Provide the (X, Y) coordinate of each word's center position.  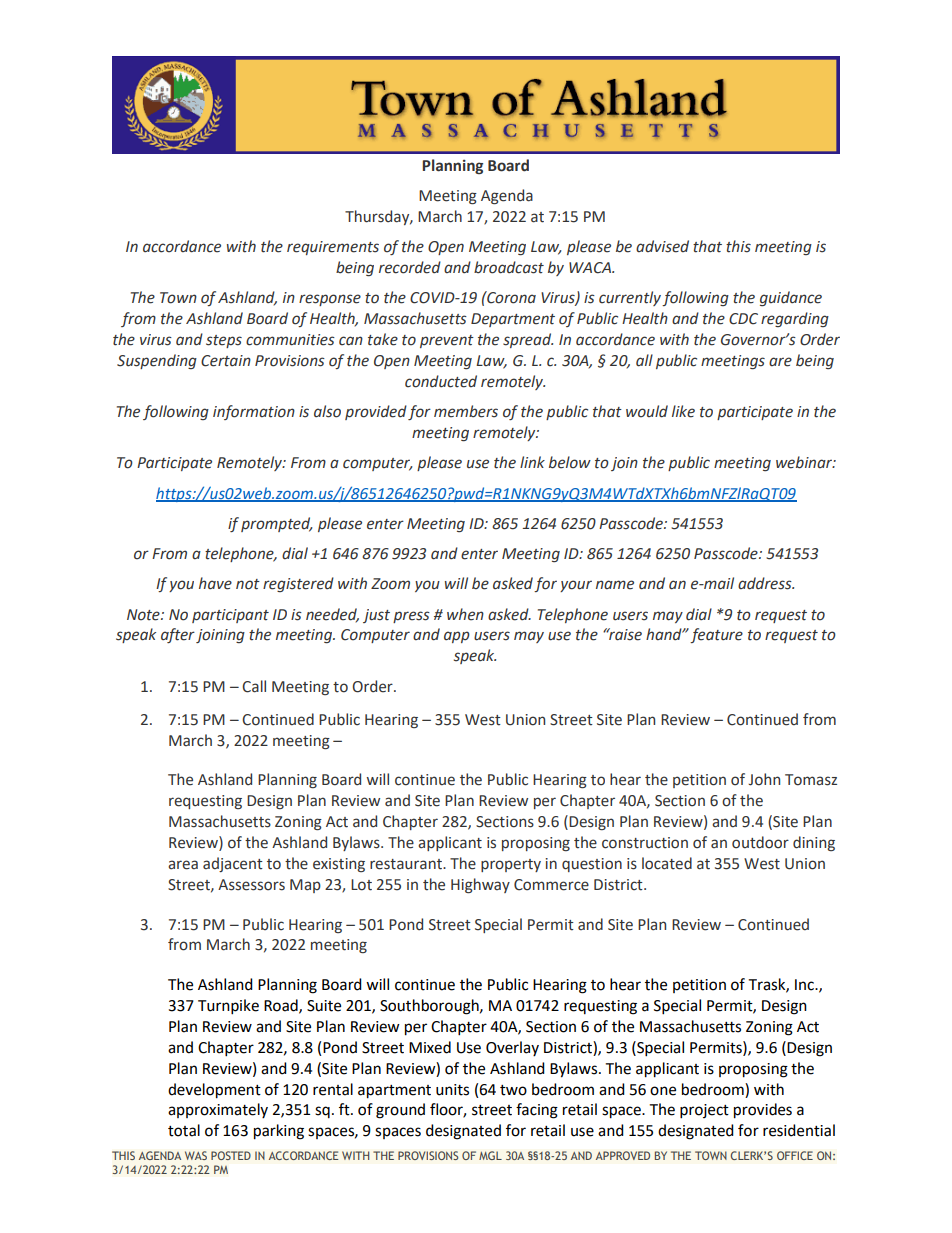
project (704, 1111)
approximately (218, 1110)
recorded (410, 267)
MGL (490, 1155)
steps (224, 341)
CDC (743, 319)
